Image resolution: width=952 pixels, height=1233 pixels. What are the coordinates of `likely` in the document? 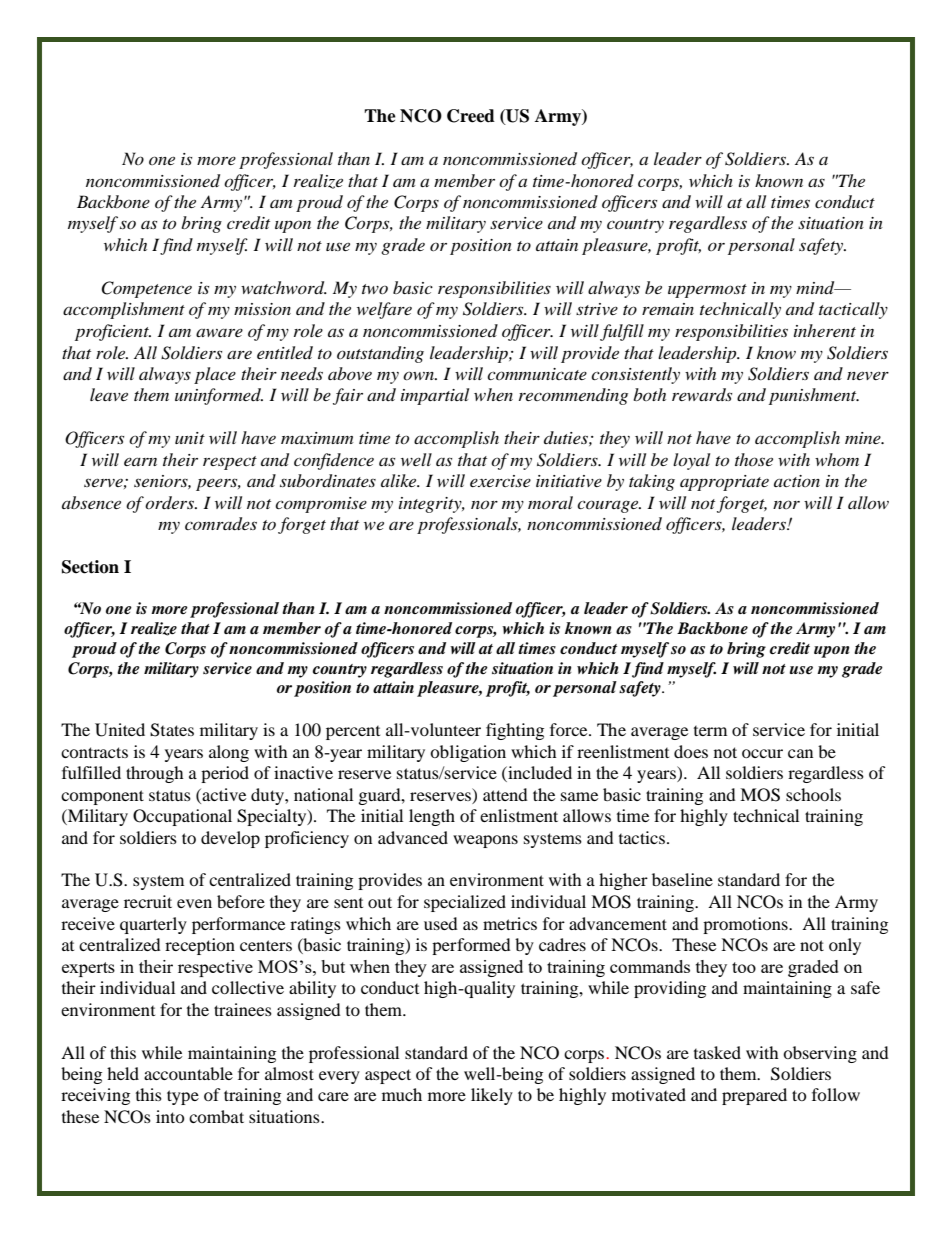 It's located at (492, 1096).
